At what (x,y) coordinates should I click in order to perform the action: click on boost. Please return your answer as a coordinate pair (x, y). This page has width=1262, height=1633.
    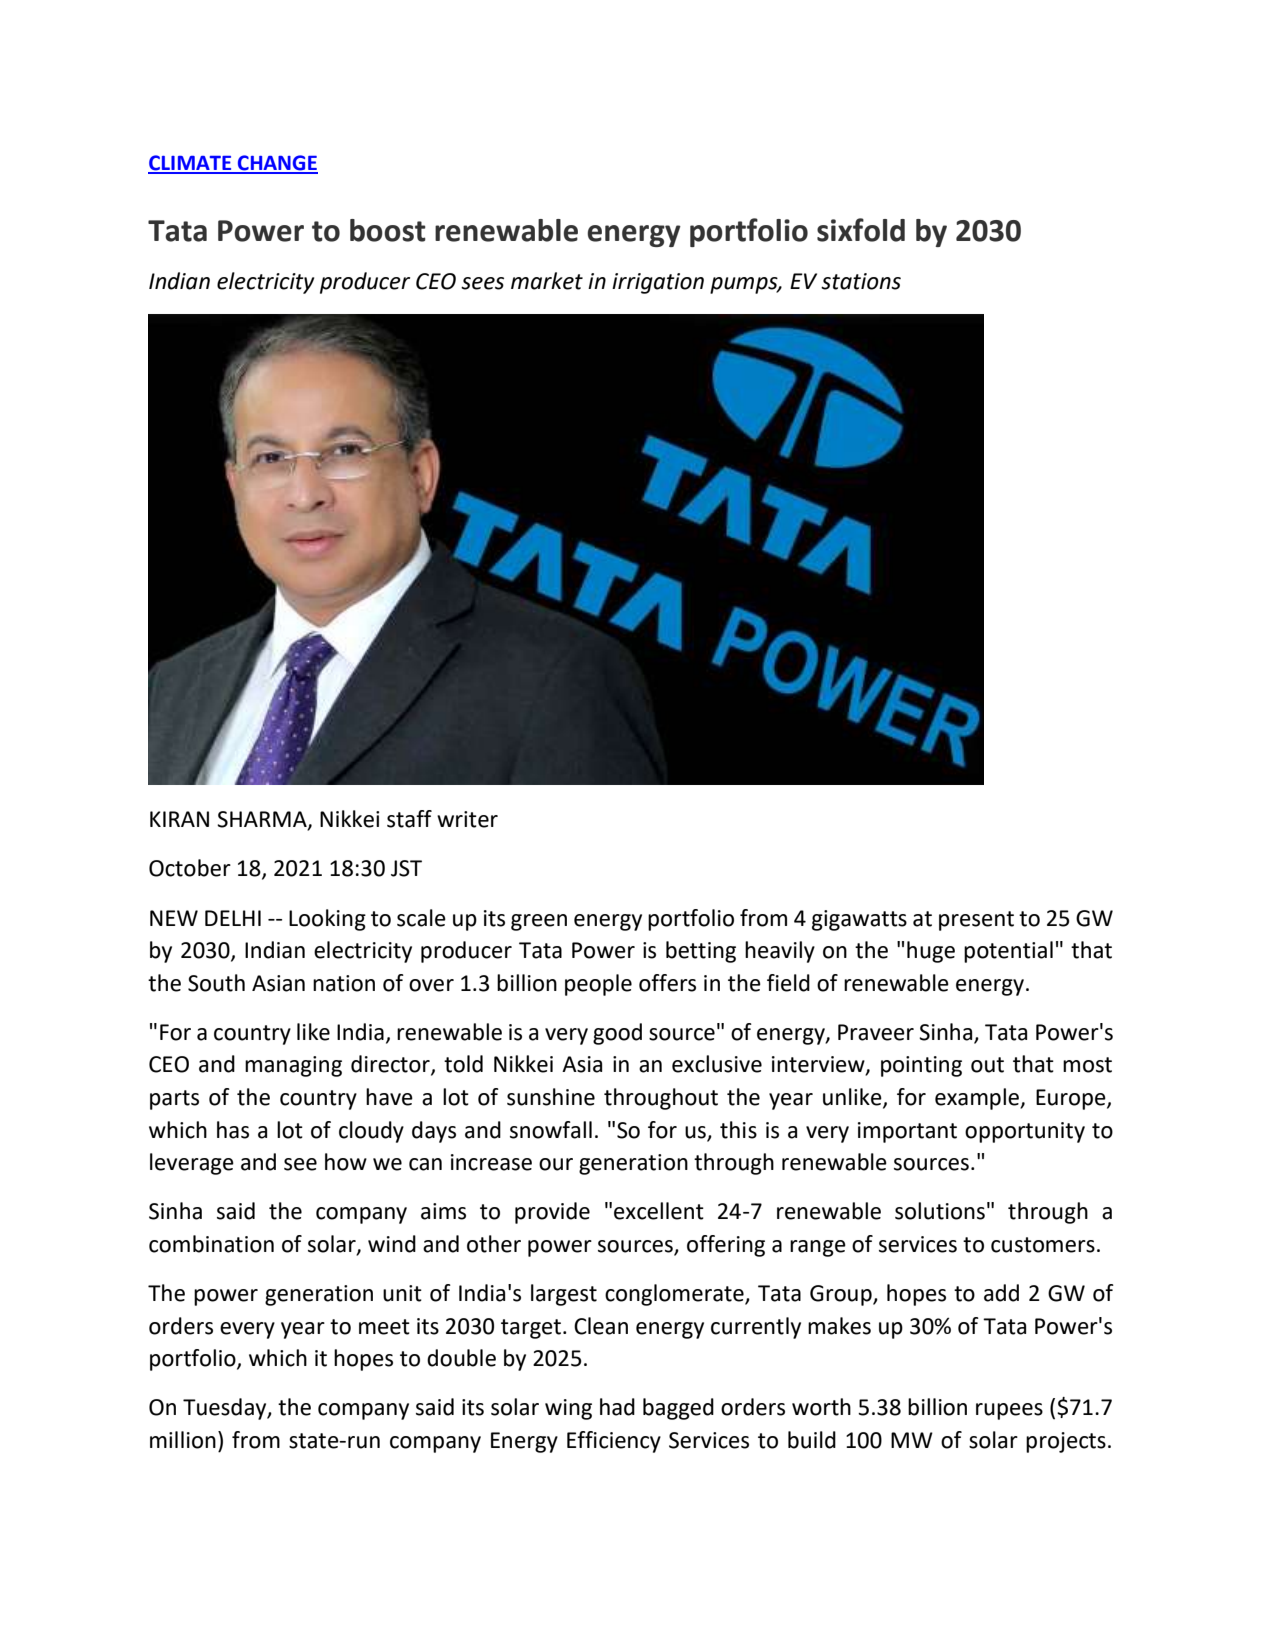
    Looking at the image, I should click on (388, 230).
